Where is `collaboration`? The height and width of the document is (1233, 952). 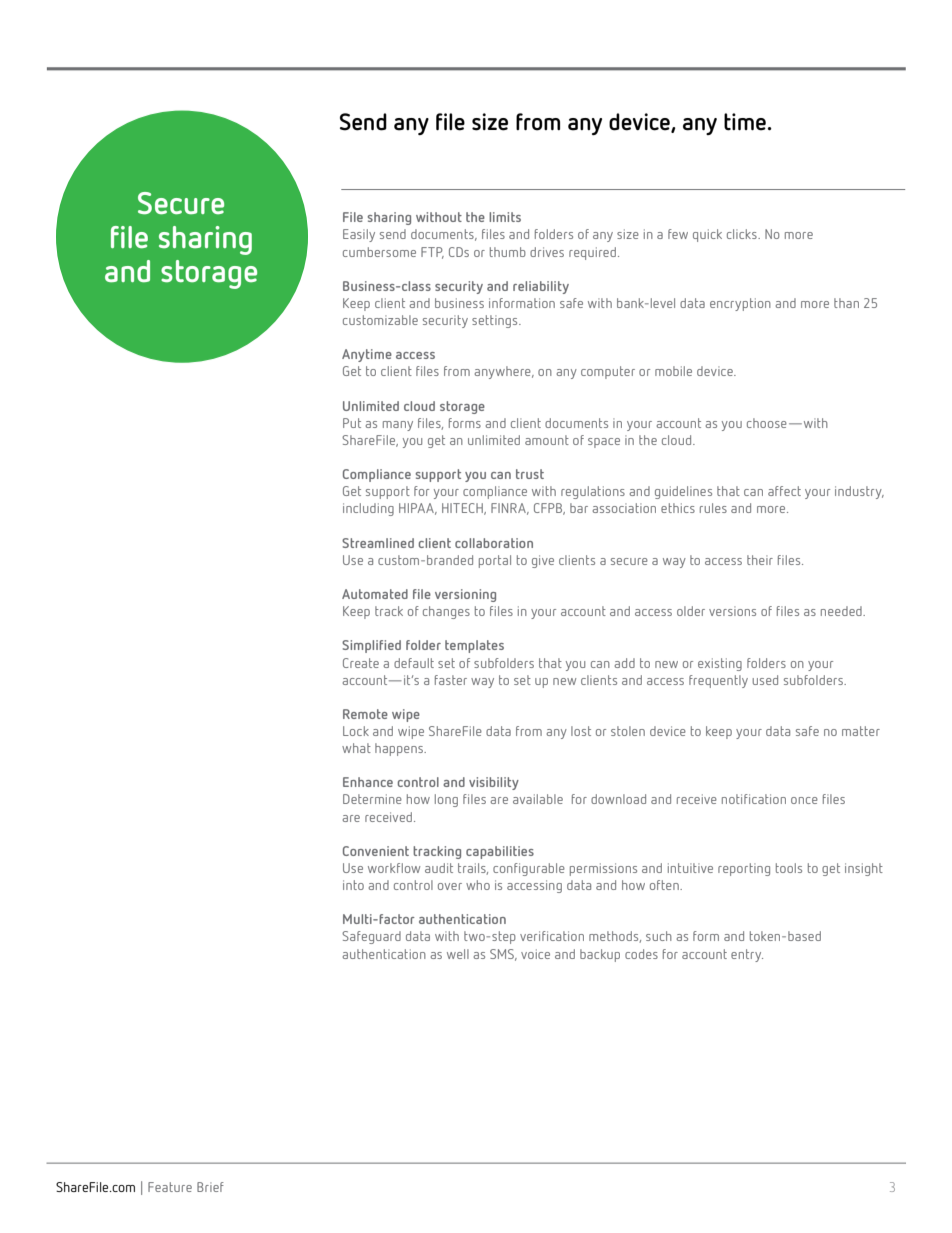 collaboration is located at coordinates (494, 543).
